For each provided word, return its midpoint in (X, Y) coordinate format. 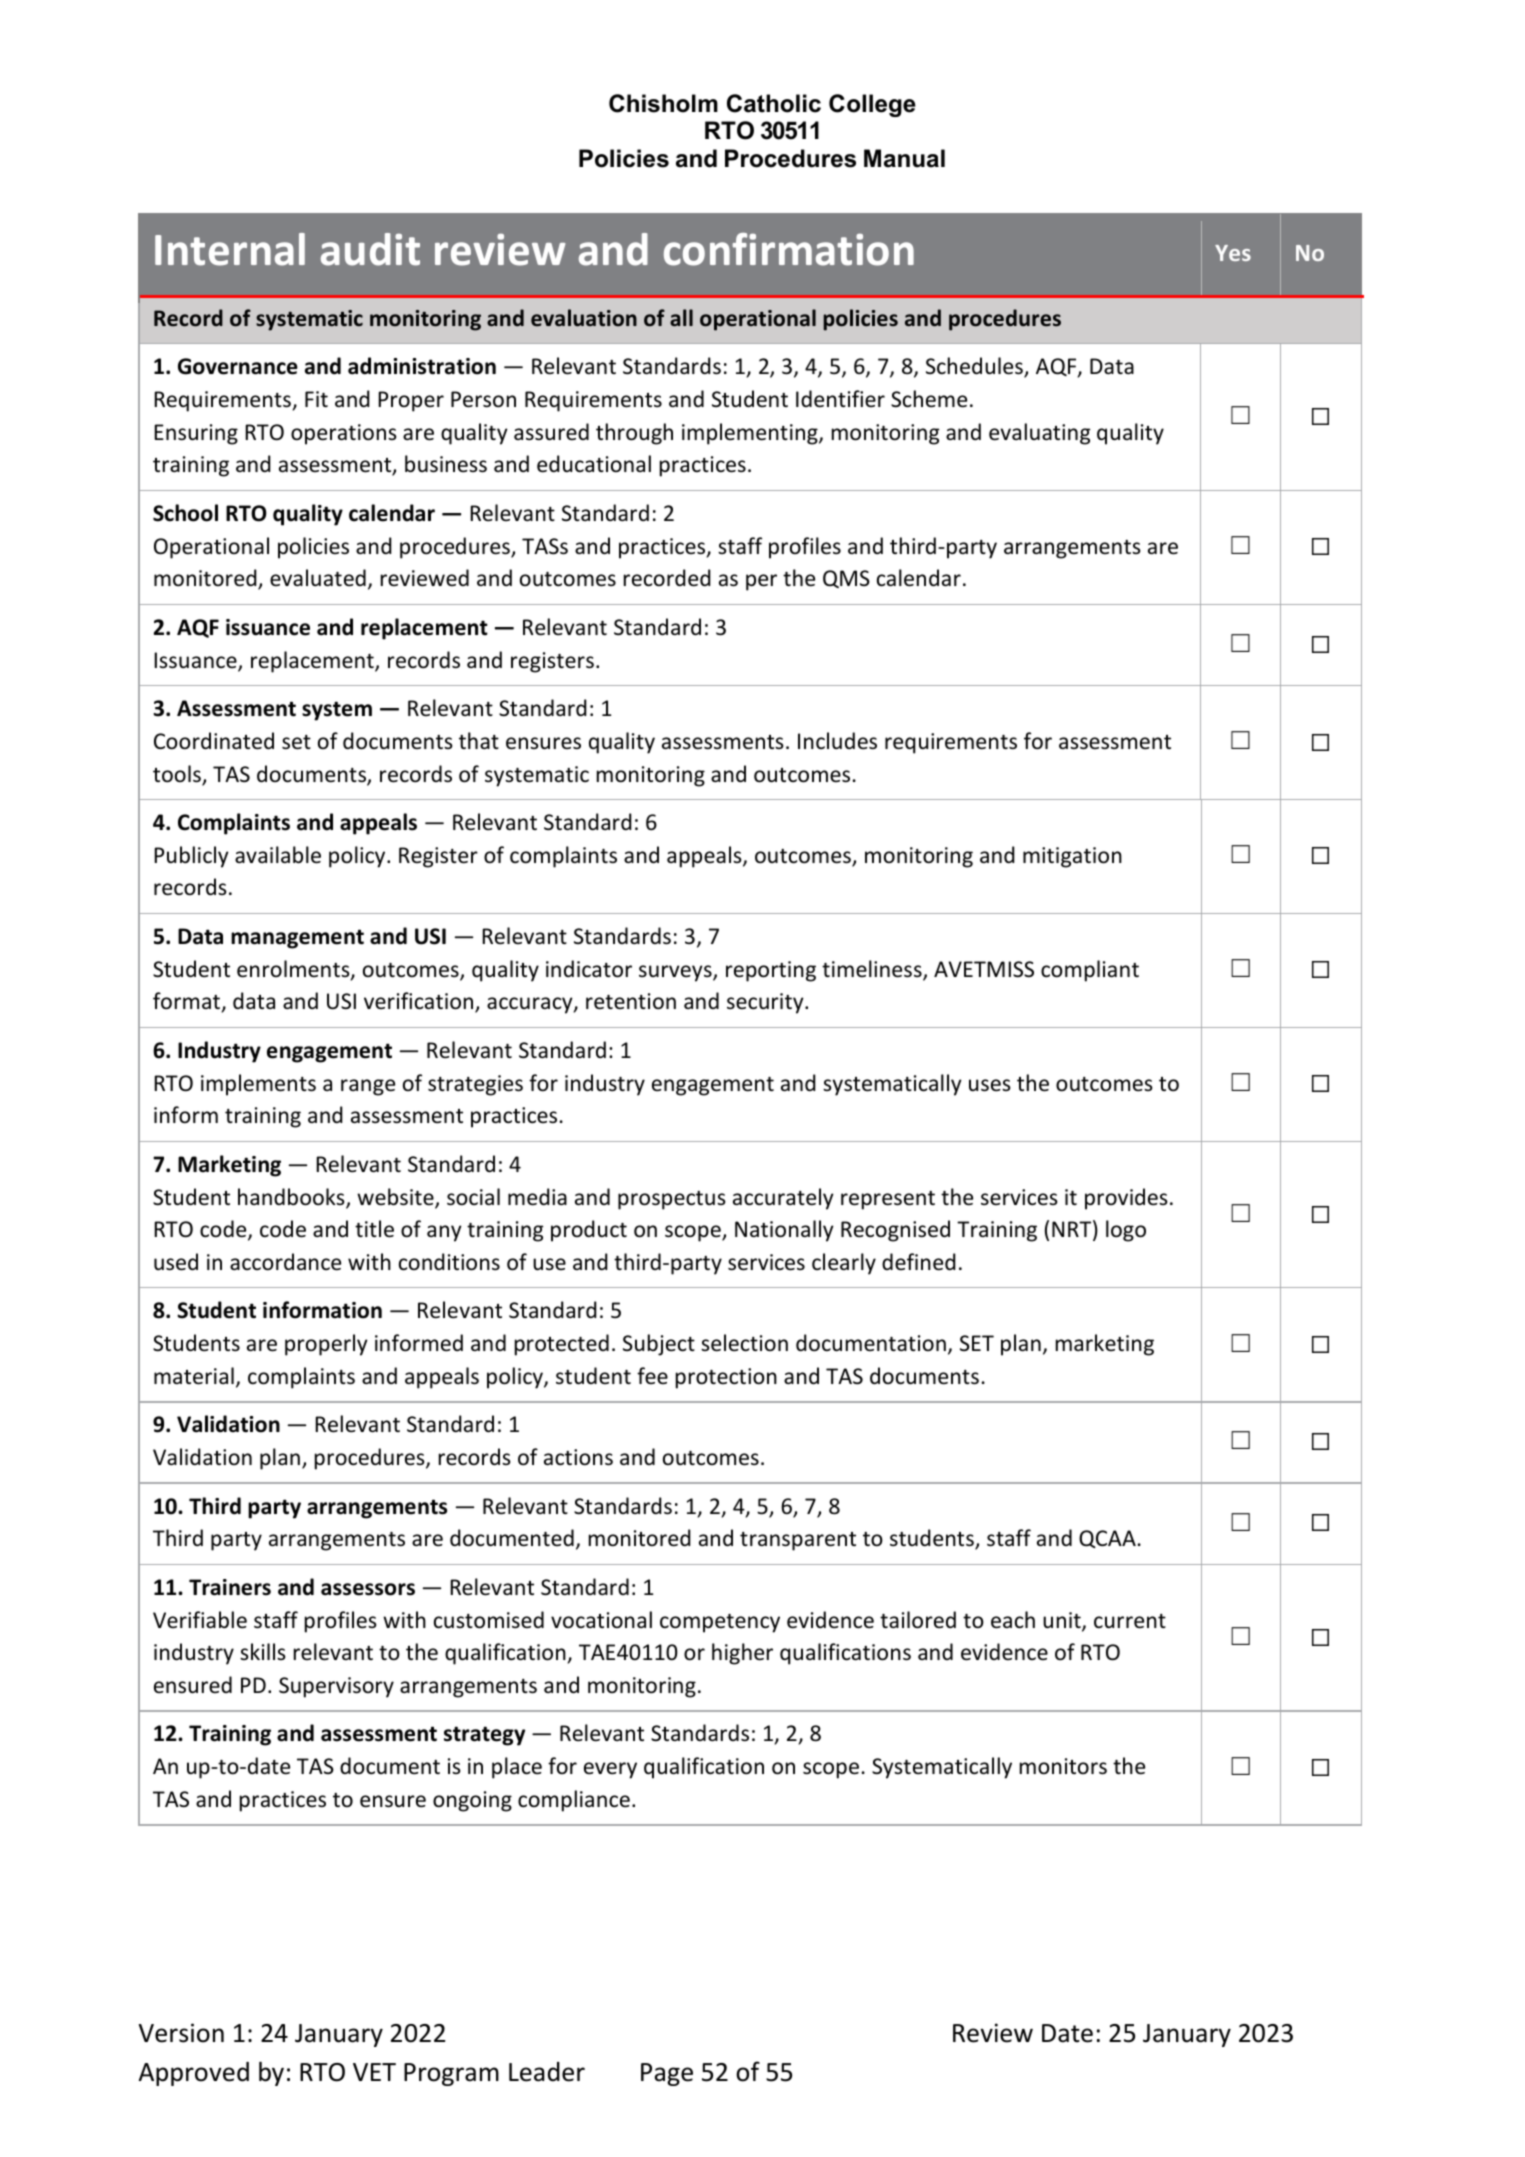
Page (667, 2074)
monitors (1063, 1766)
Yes (1233, 253)
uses (990, 1085)
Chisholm (663, 103)
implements (258, 1085)
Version (181, 2033)
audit (370, 249)
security (766, 1003)
